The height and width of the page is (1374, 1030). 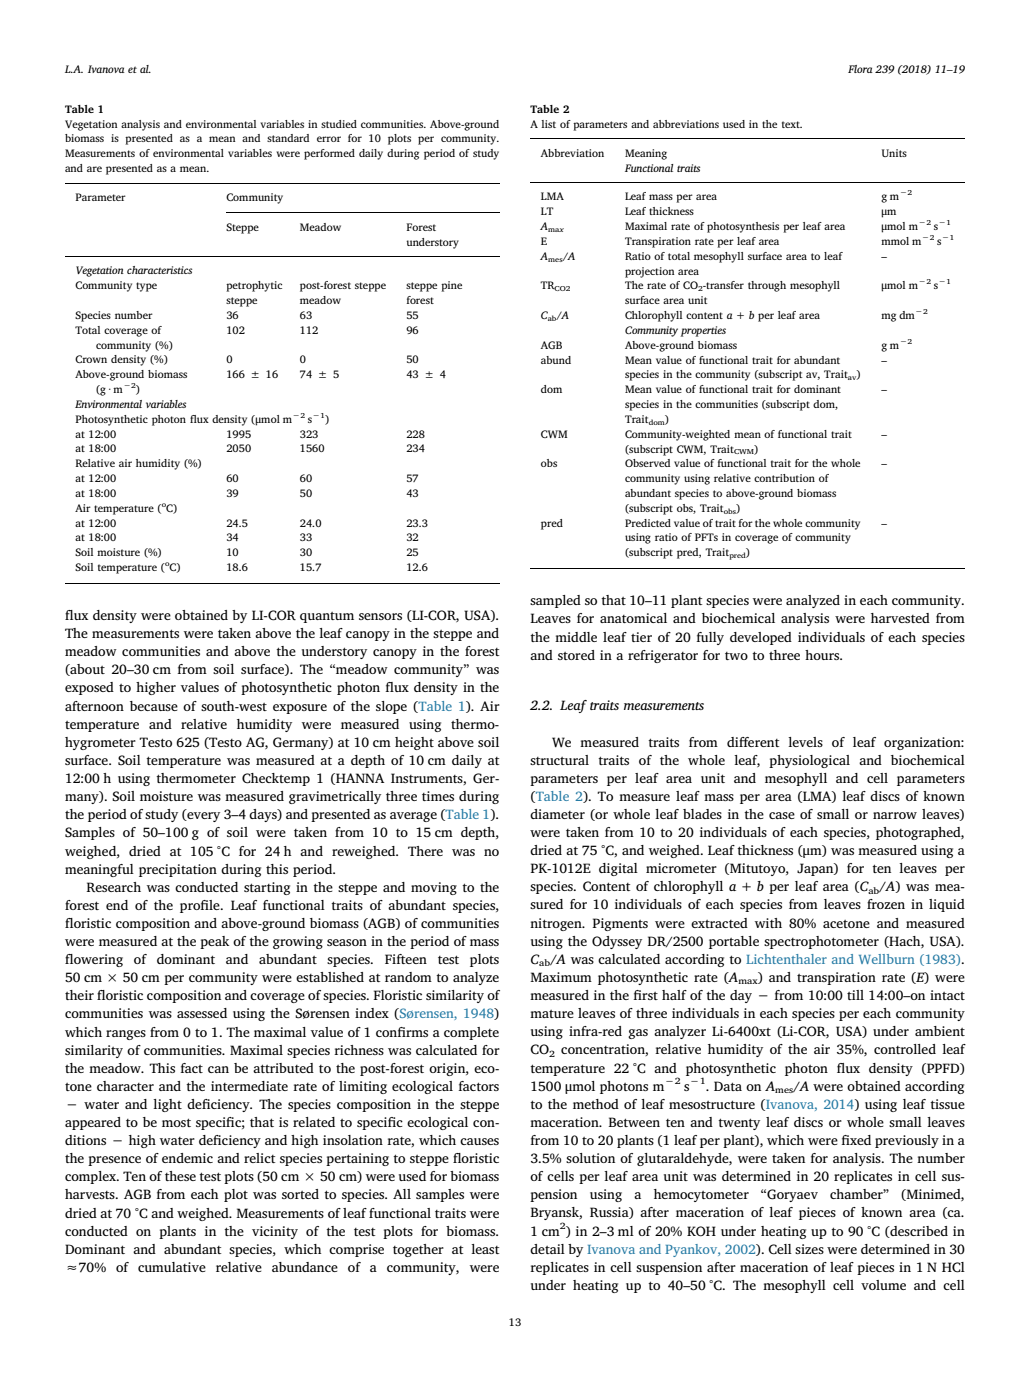 I want to click on structural, so click(x=559, y=760).
